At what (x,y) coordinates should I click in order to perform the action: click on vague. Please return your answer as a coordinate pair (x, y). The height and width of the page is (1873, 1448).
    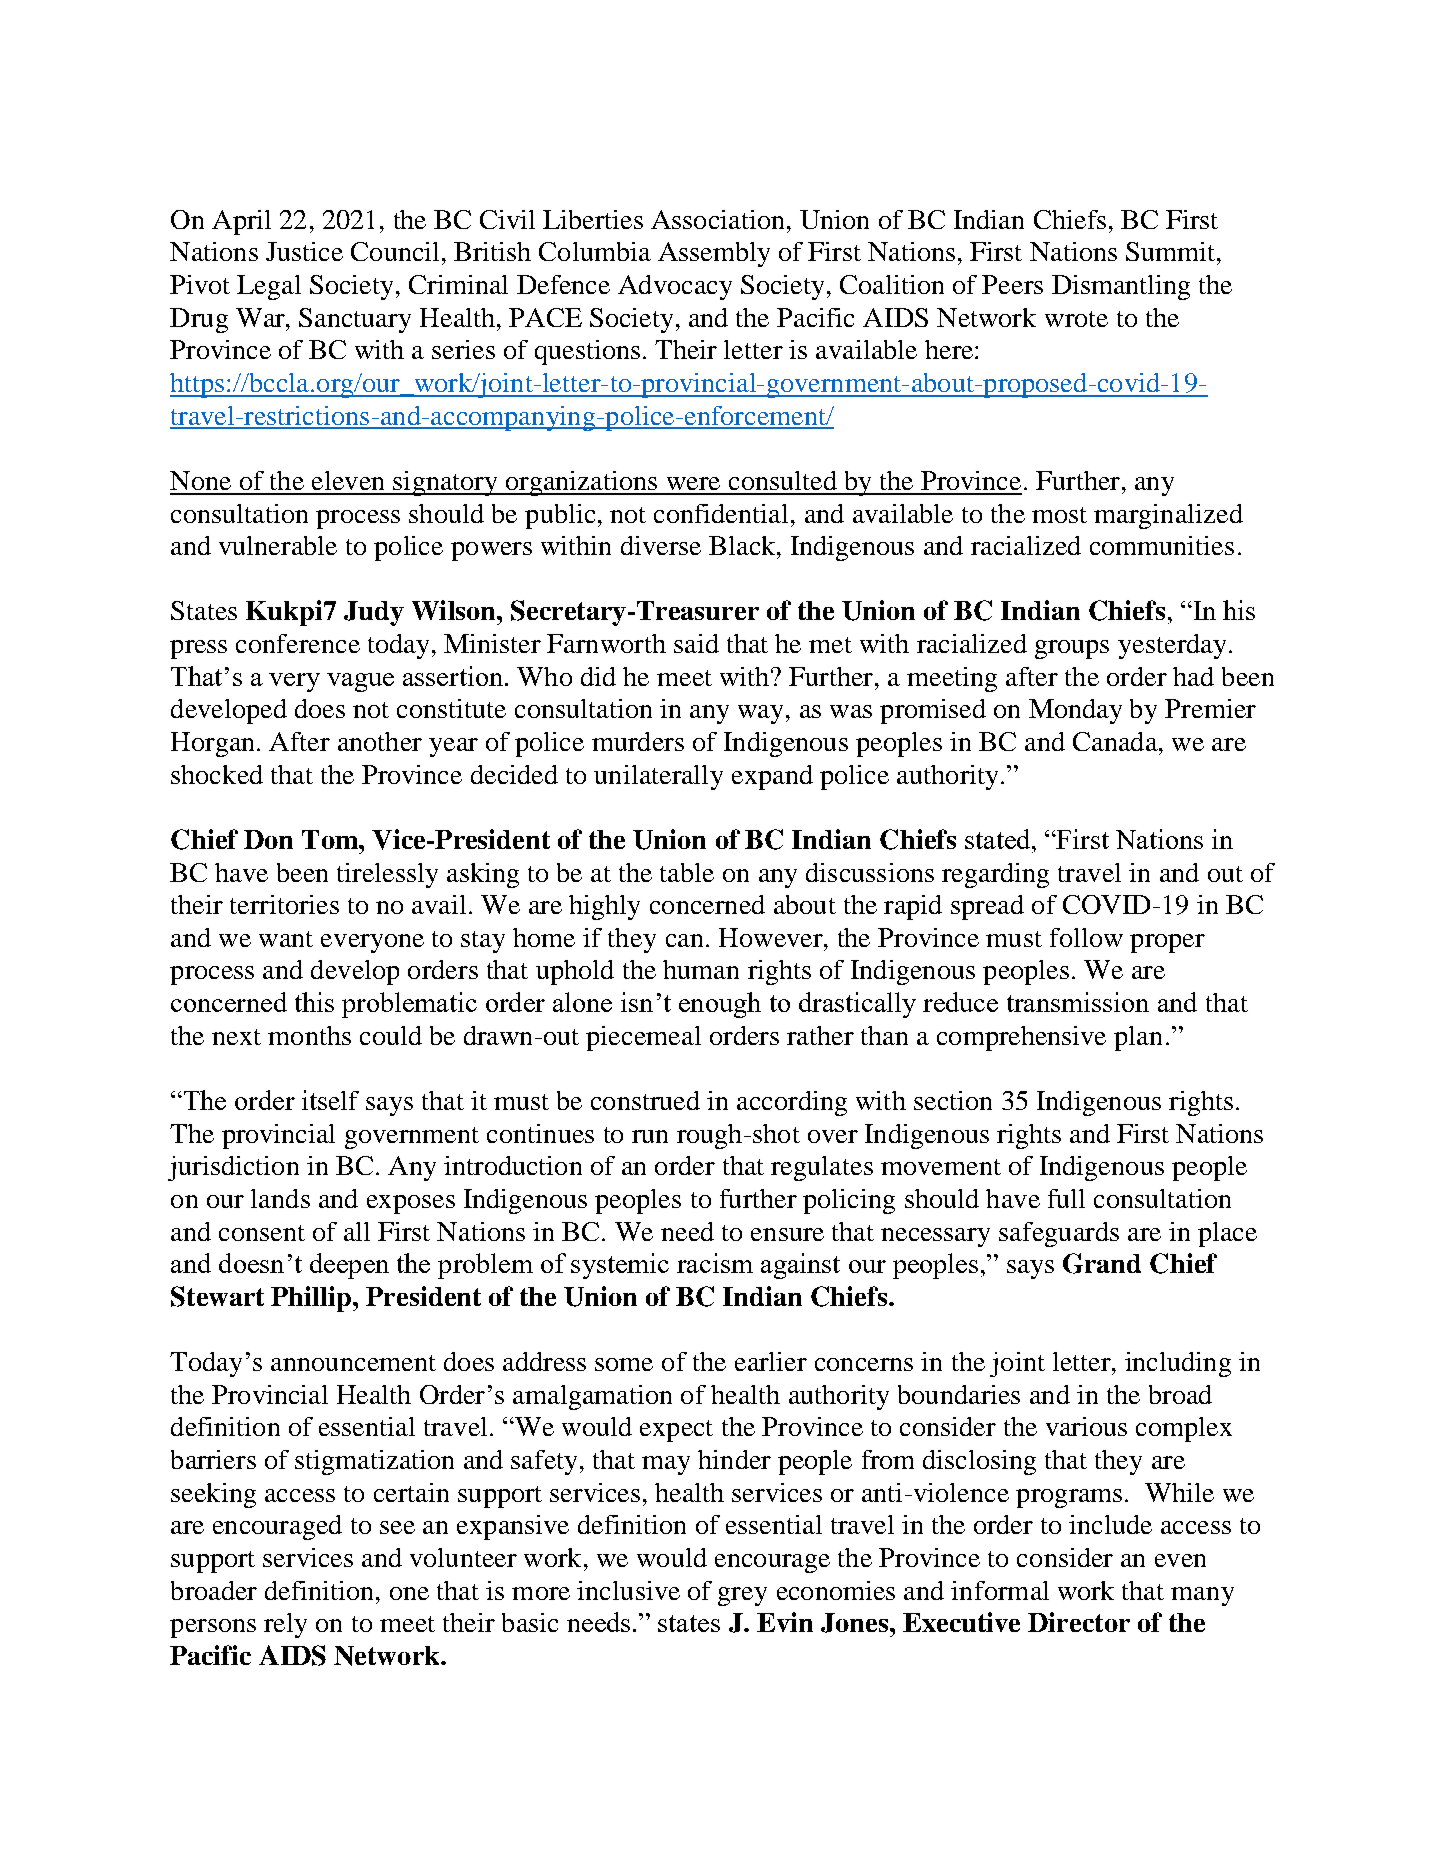
    Looking at the image, I should click on (360, 682).
